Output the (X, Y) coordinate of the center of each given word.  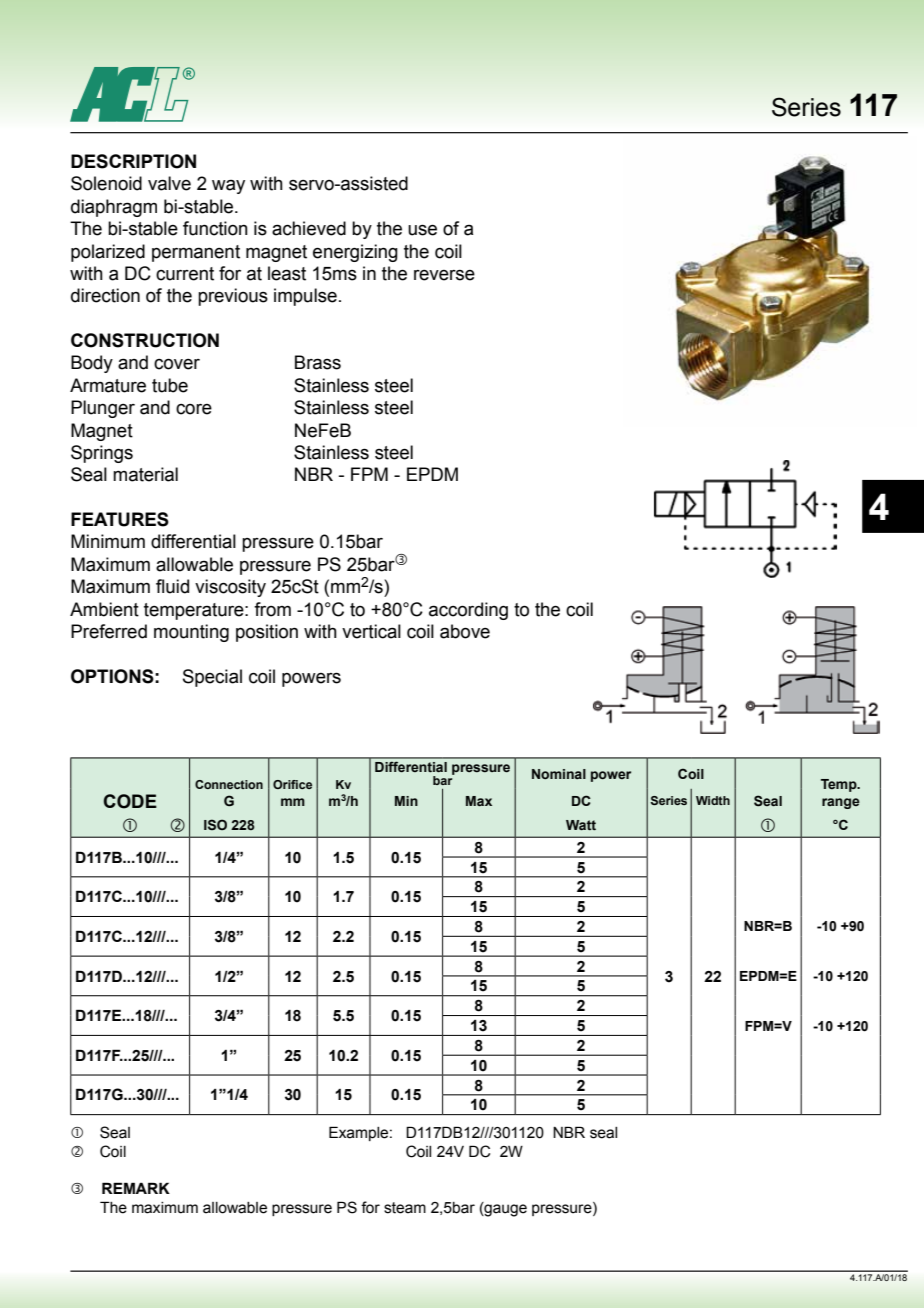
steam (405, 1208)
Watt (581, 825)
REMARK (136, 1188)
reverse (444, 275)
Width (713, 800)
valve (169, 183)
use (422, 230)
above (465, 631)
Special (212, 678)
